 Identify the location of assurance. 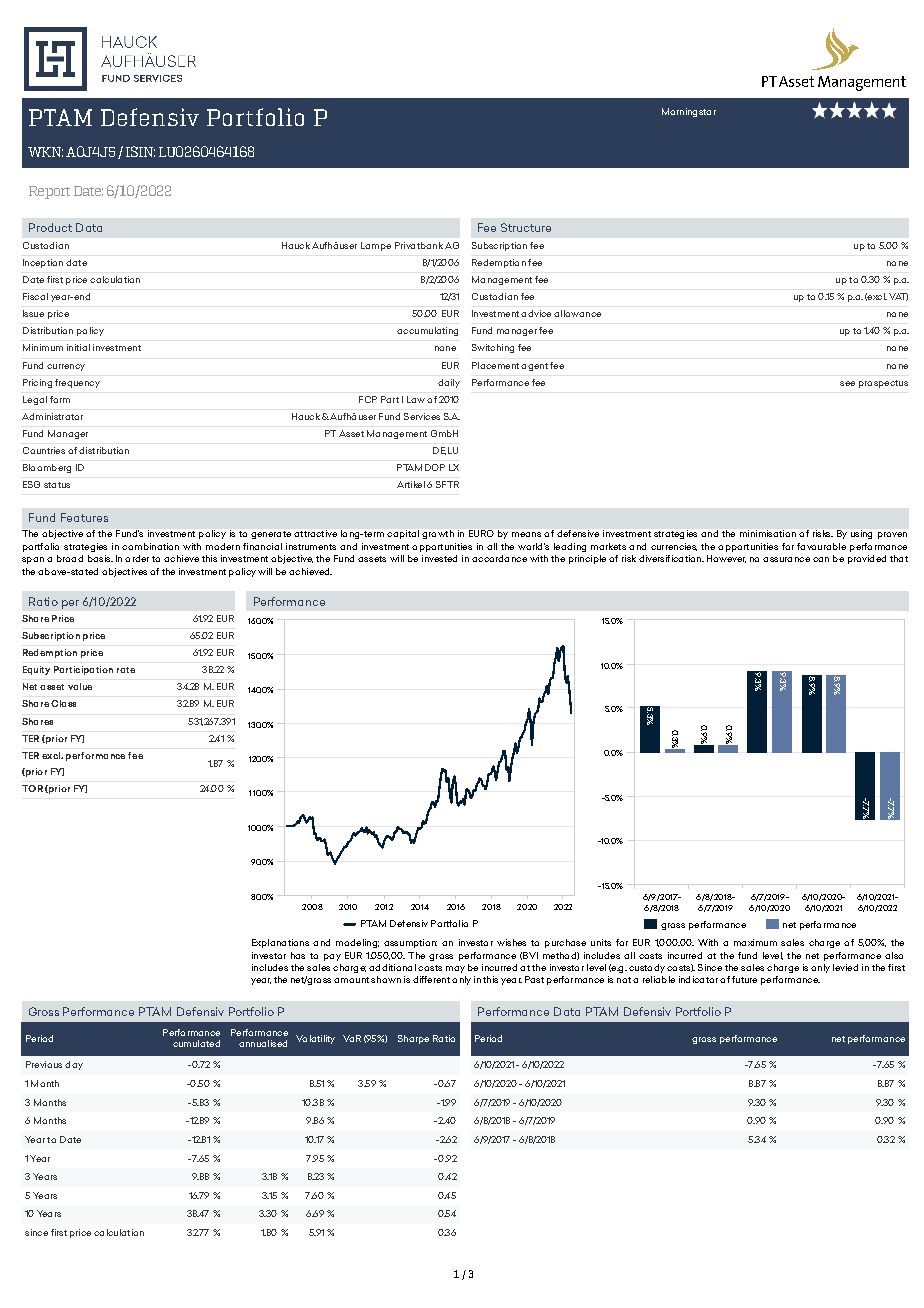
(786, 559).
